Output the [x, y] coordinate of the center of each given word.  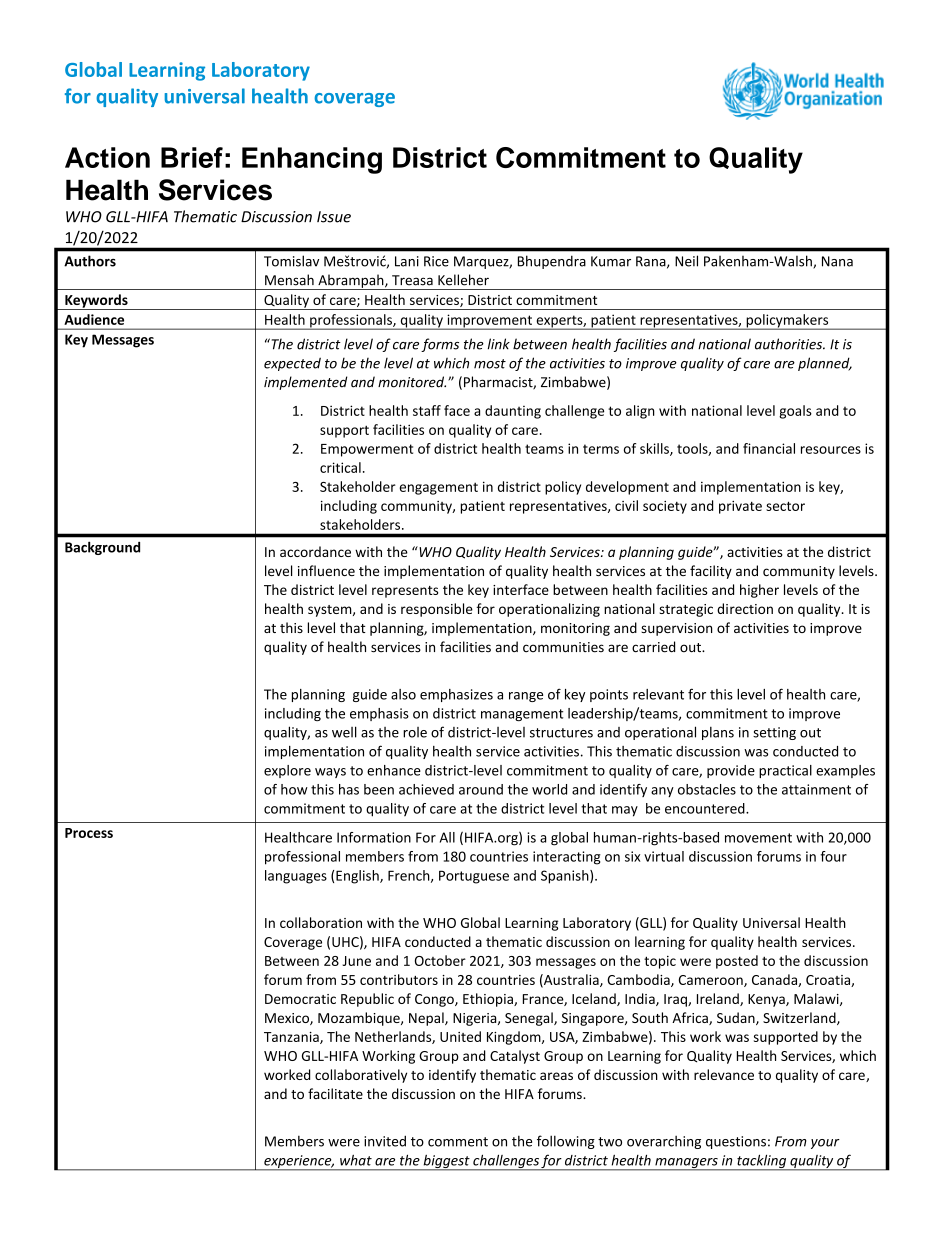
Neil [686, 261]
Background [102, 548]
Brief [192, 157]
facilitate [335, 1093]
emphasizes [456, 695]
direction [745, 608]
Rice [436, 261]
